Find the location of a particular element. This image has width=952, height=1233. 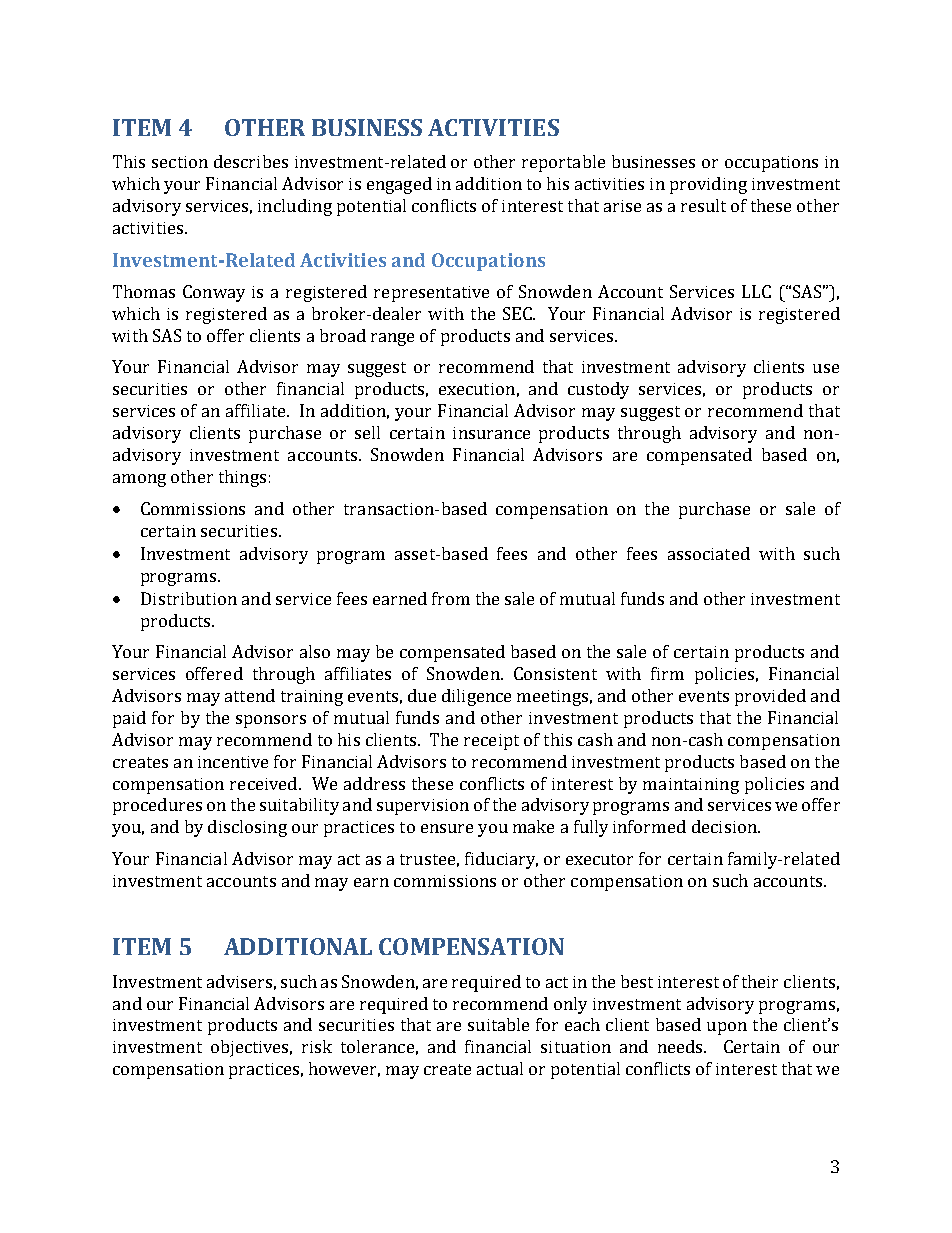

suitable is located at coordinates (498, 1024).
